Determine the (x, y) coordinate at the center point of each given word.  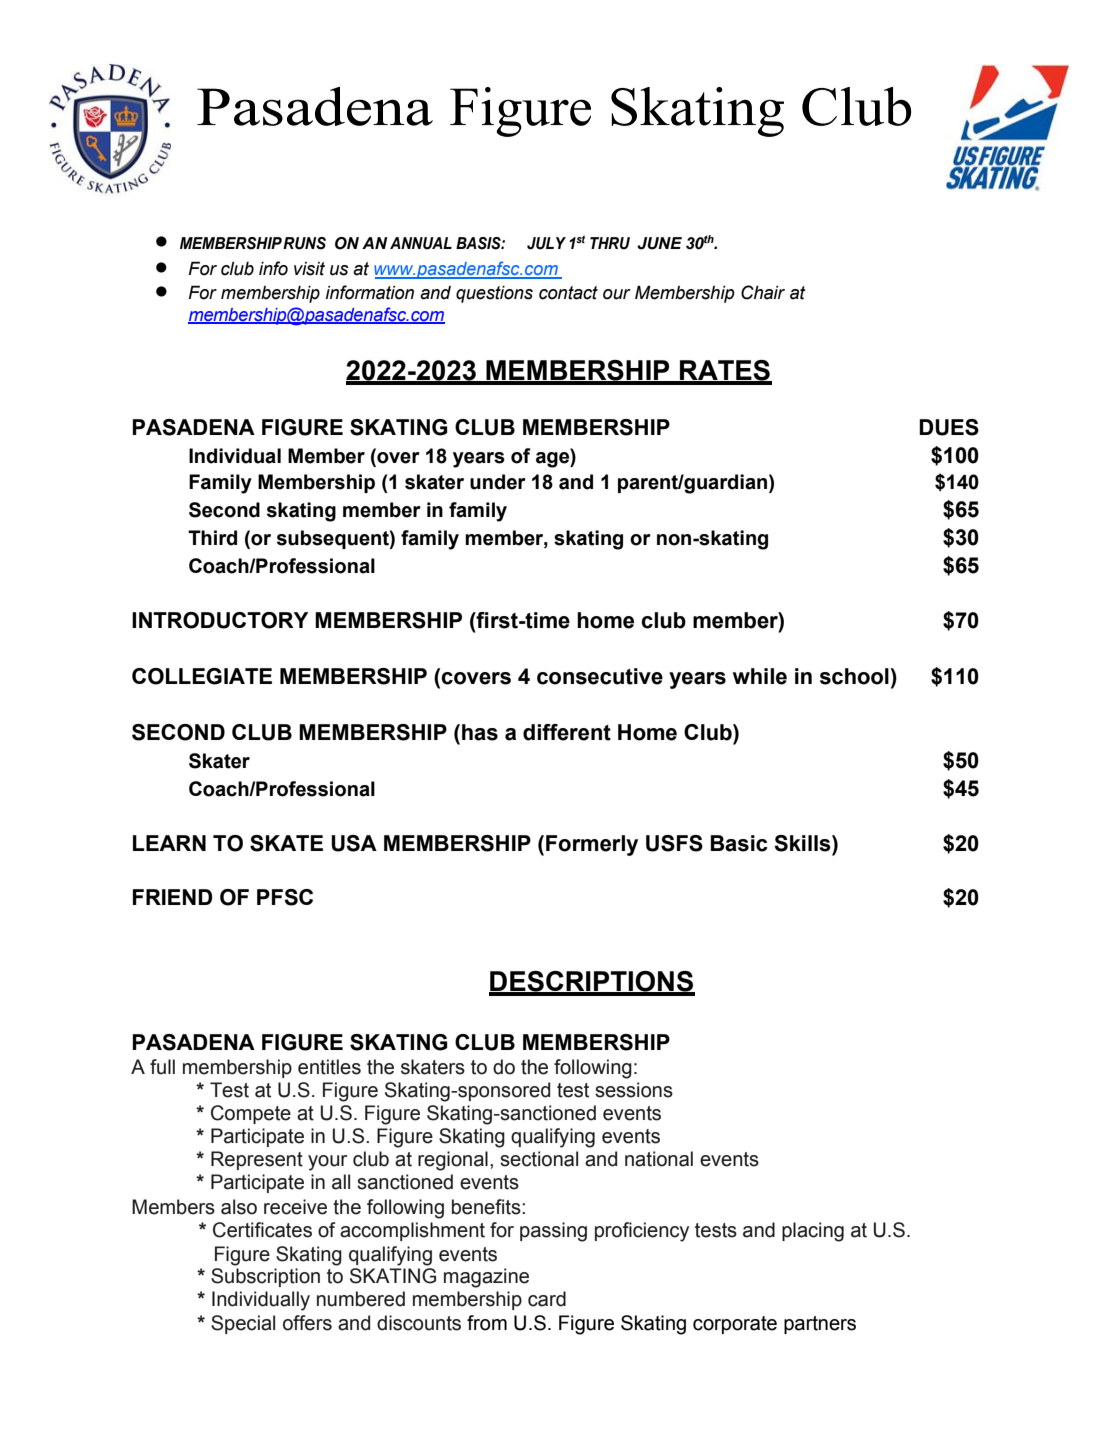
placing (813, 1232)
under (498, 482)
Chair (763, 292)
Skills (803, 843)
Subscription (265, 1277)
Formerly (592, 845)
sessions (634, 1090)
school (854, 676)
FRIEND (173, 897)
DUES (949, 427)
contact (568, 293)
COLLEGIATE (202, 676)
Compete (251, 1114)
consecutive (600, 676)
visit (309, 269)
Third (212, 538)
